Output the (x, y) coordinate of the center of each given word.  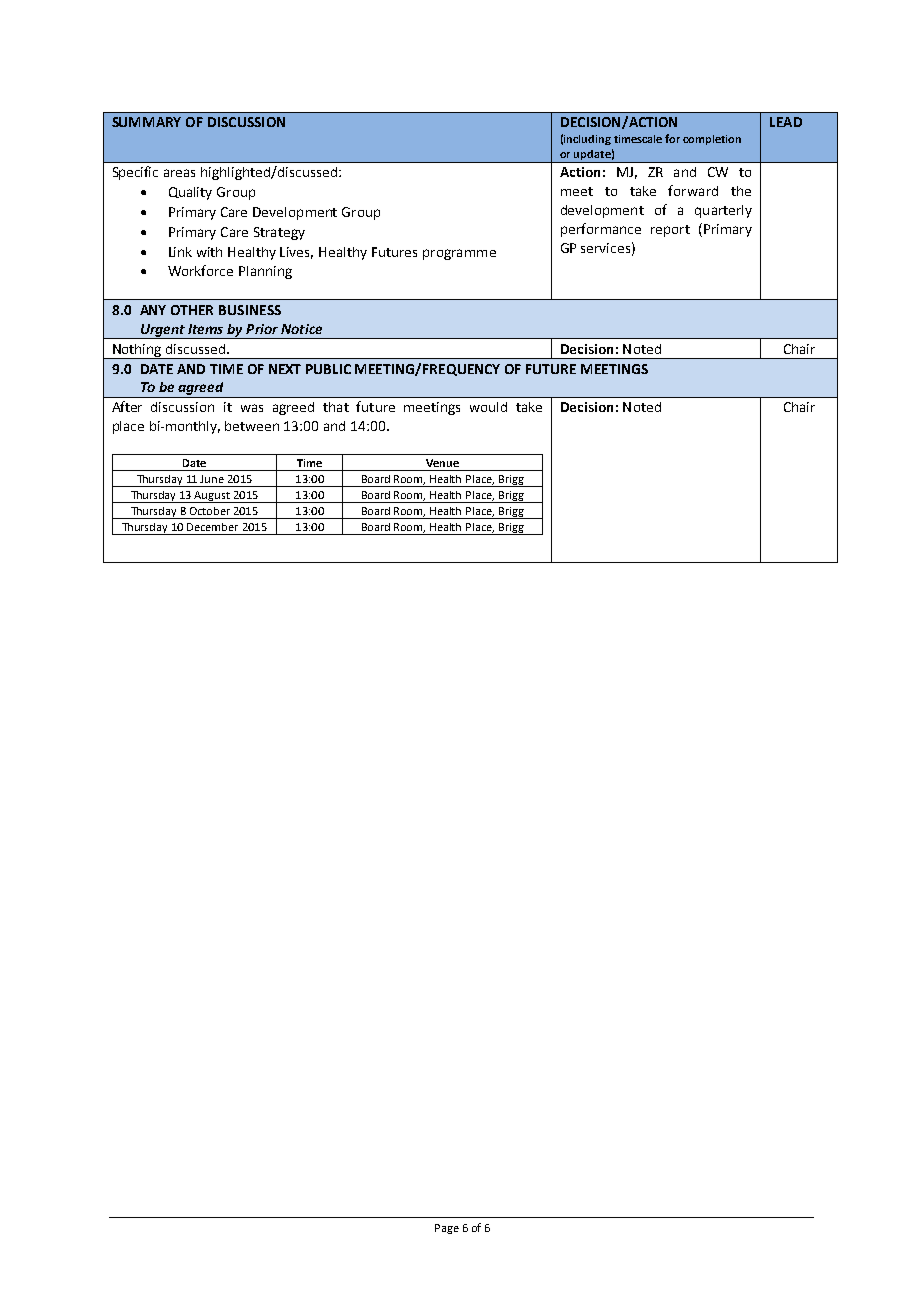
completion (712, 140)
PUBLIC (328, 369)
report (670, 231)
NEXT (285, 369)
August (212, 497)
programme (459, 254)
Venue (442, 463)
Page (447, 1229)
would (488, 407)
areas (179, 173)
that (336, 407)
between (252, 426)
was (252, 408)
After (127, 406)
